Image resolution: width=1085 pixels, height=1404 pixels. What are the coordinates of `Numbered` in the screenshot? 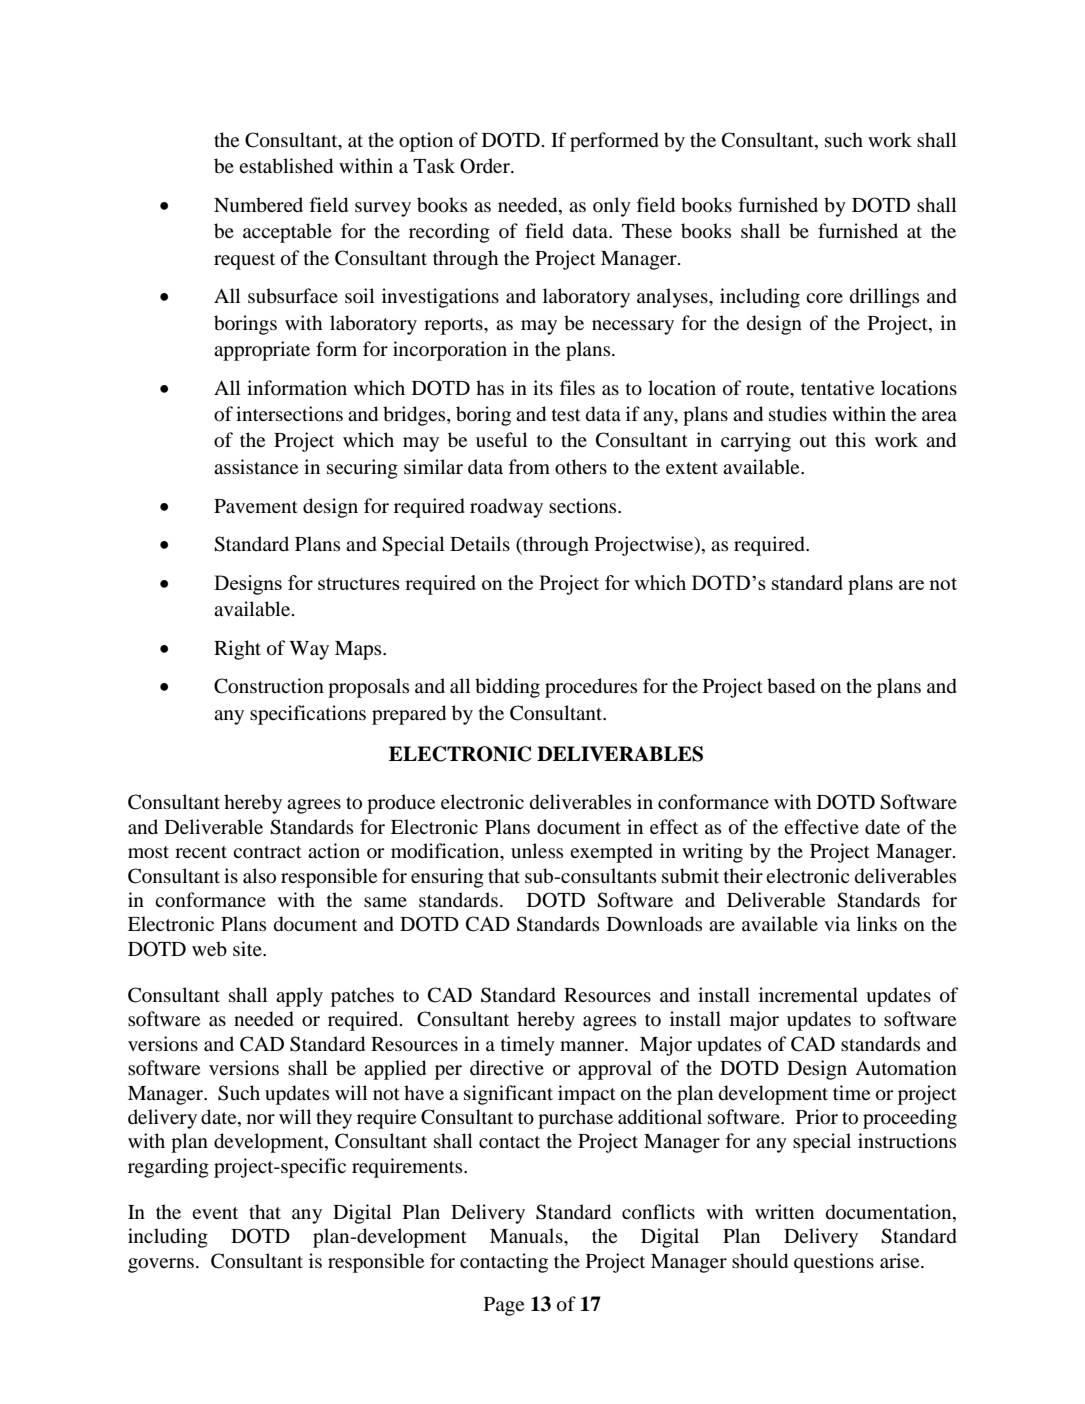 It's located at (258, 205).
